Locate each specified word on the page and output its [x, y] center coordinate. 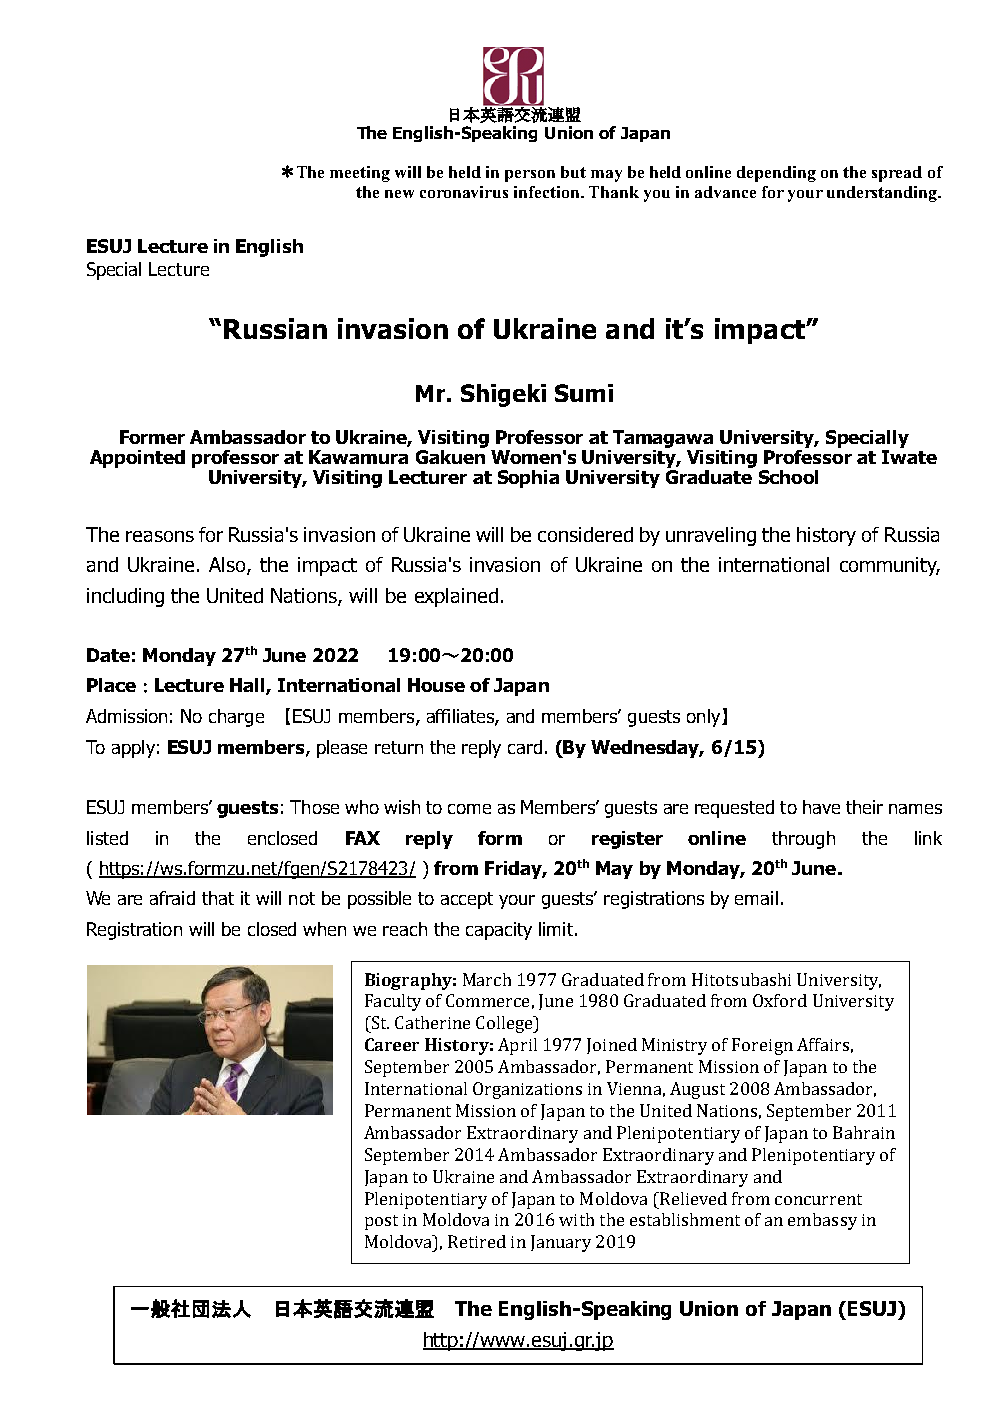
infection [548, 192]
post [381, 1222]
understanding [883, 194]
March [487, 979]
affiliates [461, 717]
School [788, 477]
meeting [360, 174]
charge [236, 718]
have [821, 807]
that [218, 898]
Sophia [528, 479]
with [576, 1219]
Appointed [137, 459]
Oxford [780, 1000]
